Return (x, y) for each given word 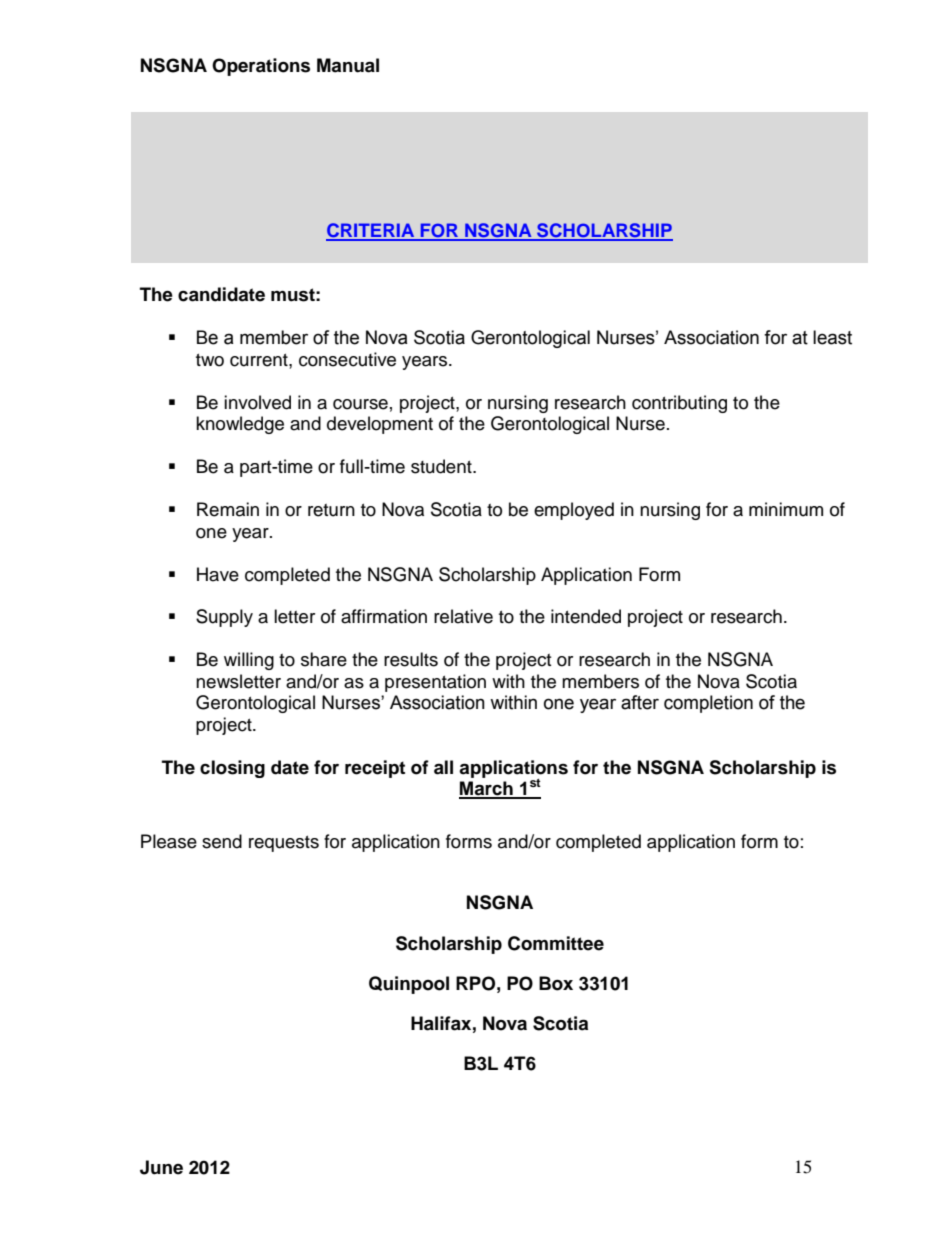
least (832, 337)
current (260, 360)
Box (556, 983)
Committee (556, 943)
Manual (348, 65)
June (161, 1167)
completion (708, 704)
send (222, 841)
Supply (224, 618)
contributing (679, 404)
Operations (261, 67)
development (380, 425)
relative (463, 616)
